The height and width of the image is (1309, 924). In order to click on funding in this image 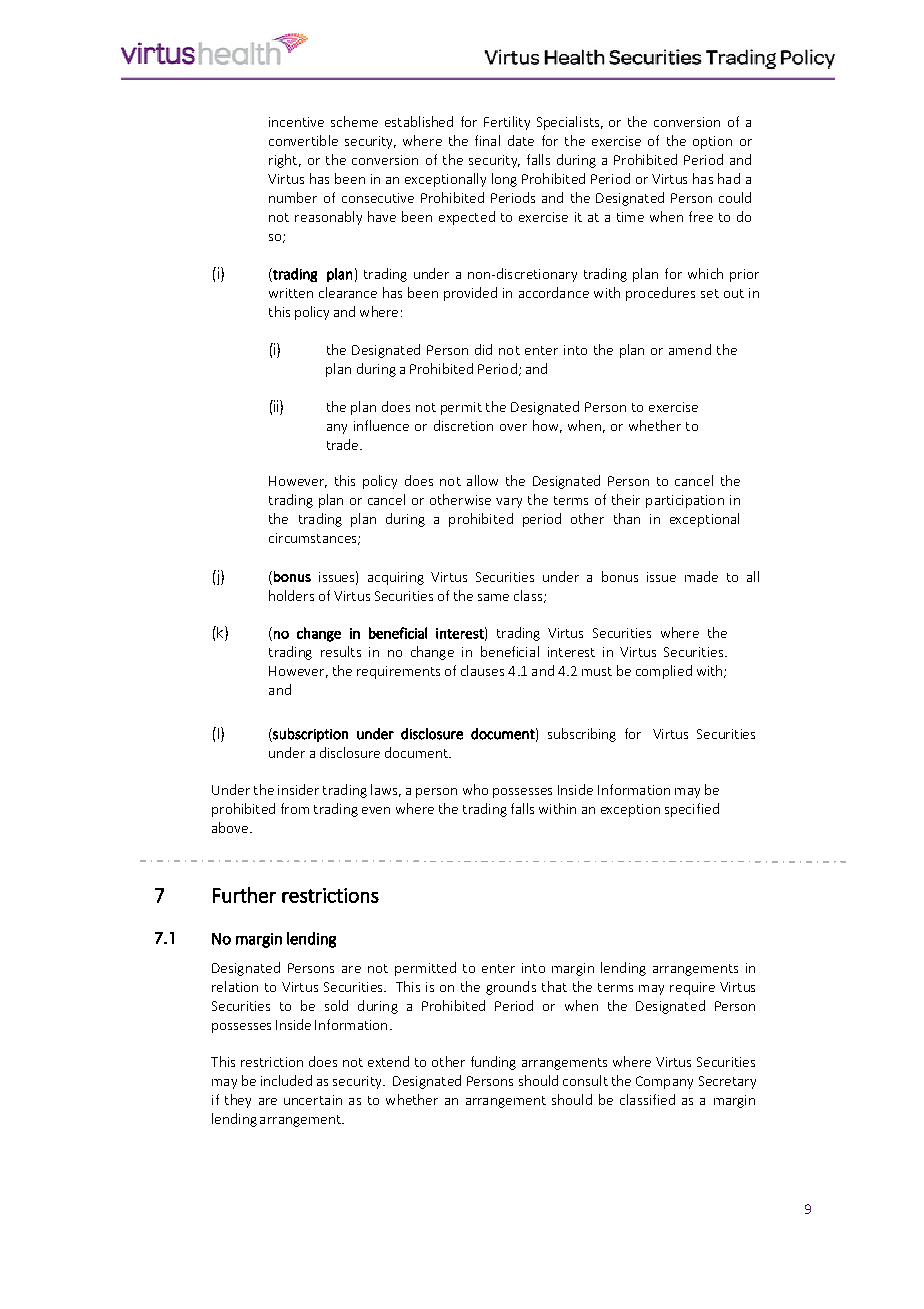, I will do `click(493, 1063)`.
